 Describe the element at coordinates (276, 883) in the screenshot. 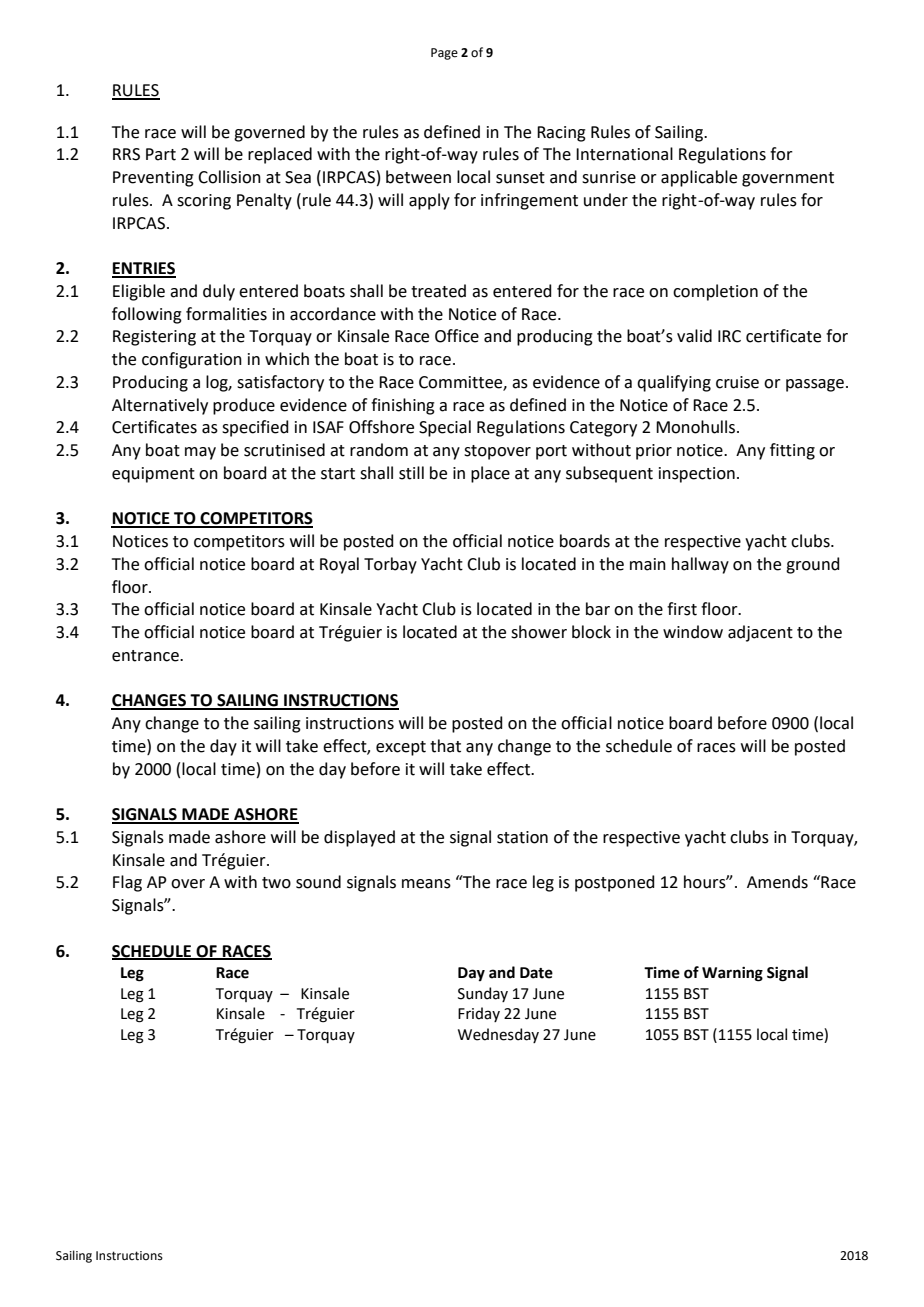

I see `two` at that location.
